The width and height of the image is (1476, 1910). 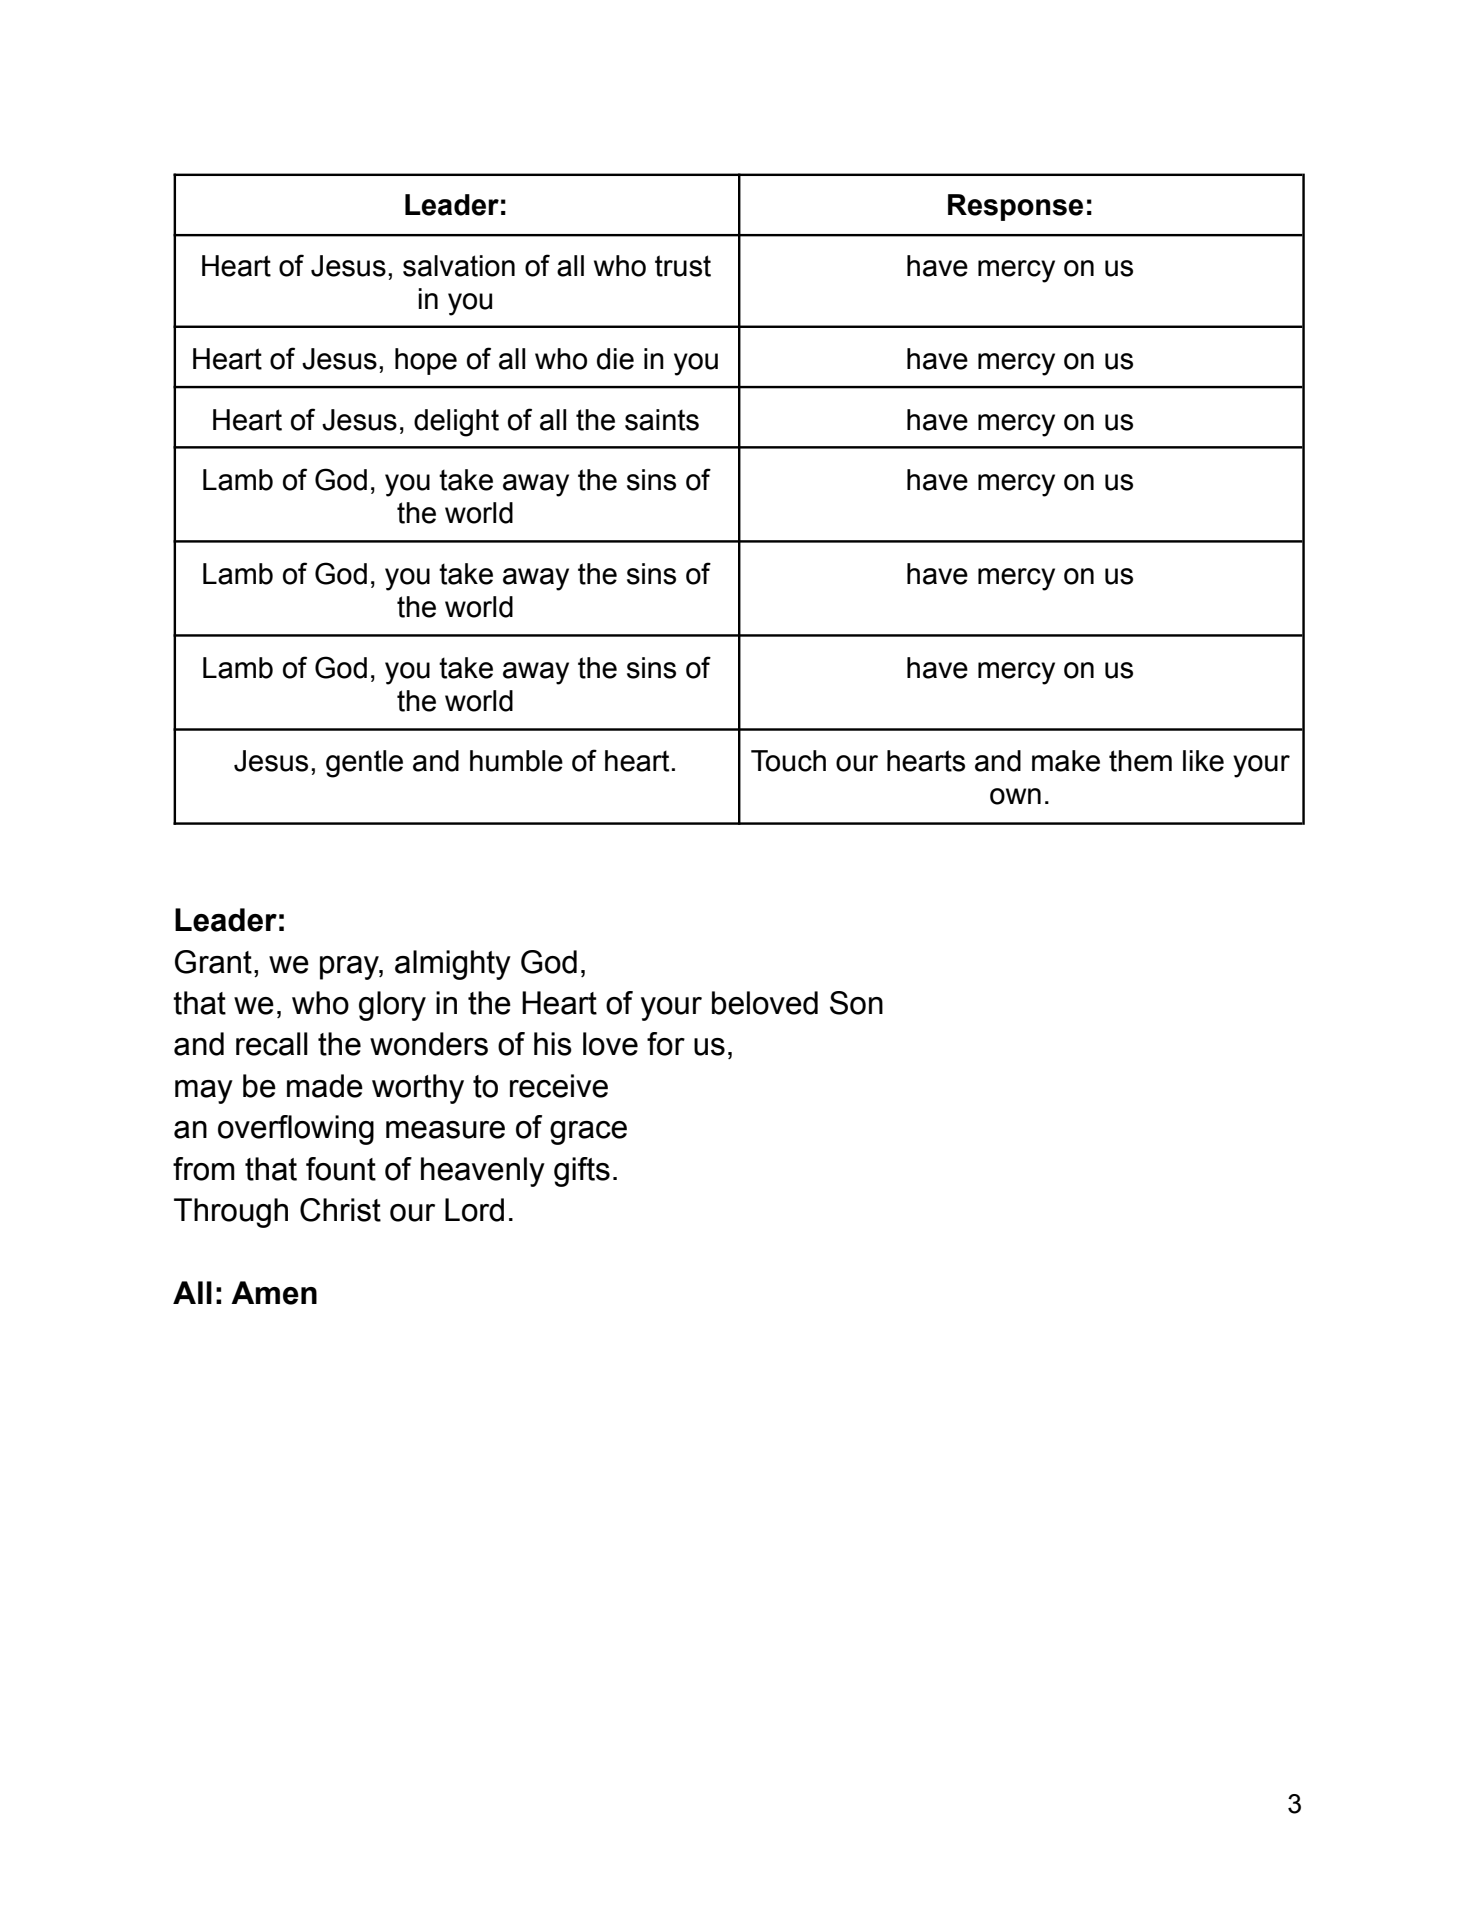 What do you see at coordinates (459, 266) in the image?
I see `salvation` at bounding box center [459, 266].
